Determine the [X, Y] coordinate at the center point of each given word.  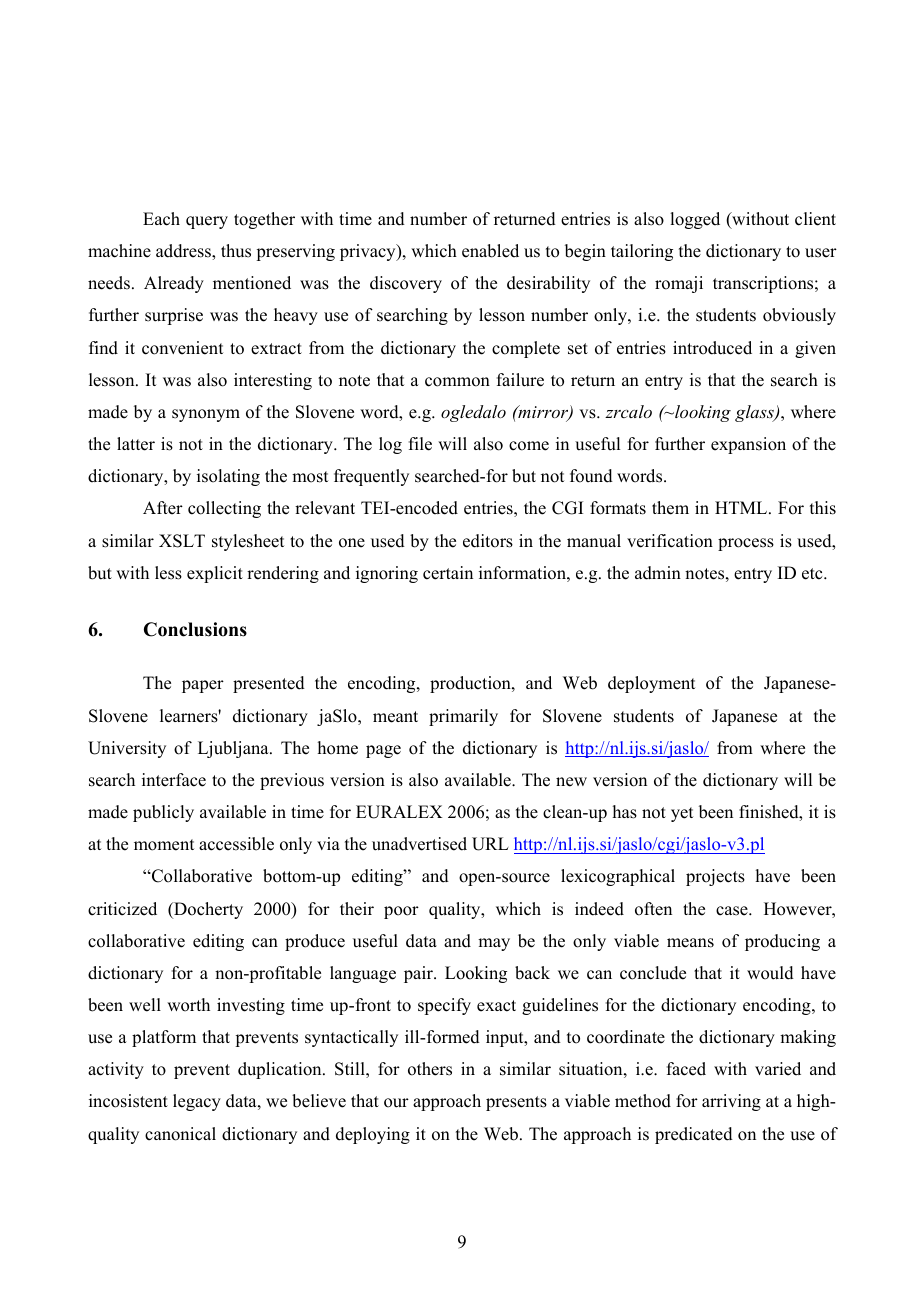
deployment [651, 684]
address [184, 251]
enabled [490, 251]
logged [695, 220]
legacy [197, 1102]
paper [203, 686]
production [471, 684]
